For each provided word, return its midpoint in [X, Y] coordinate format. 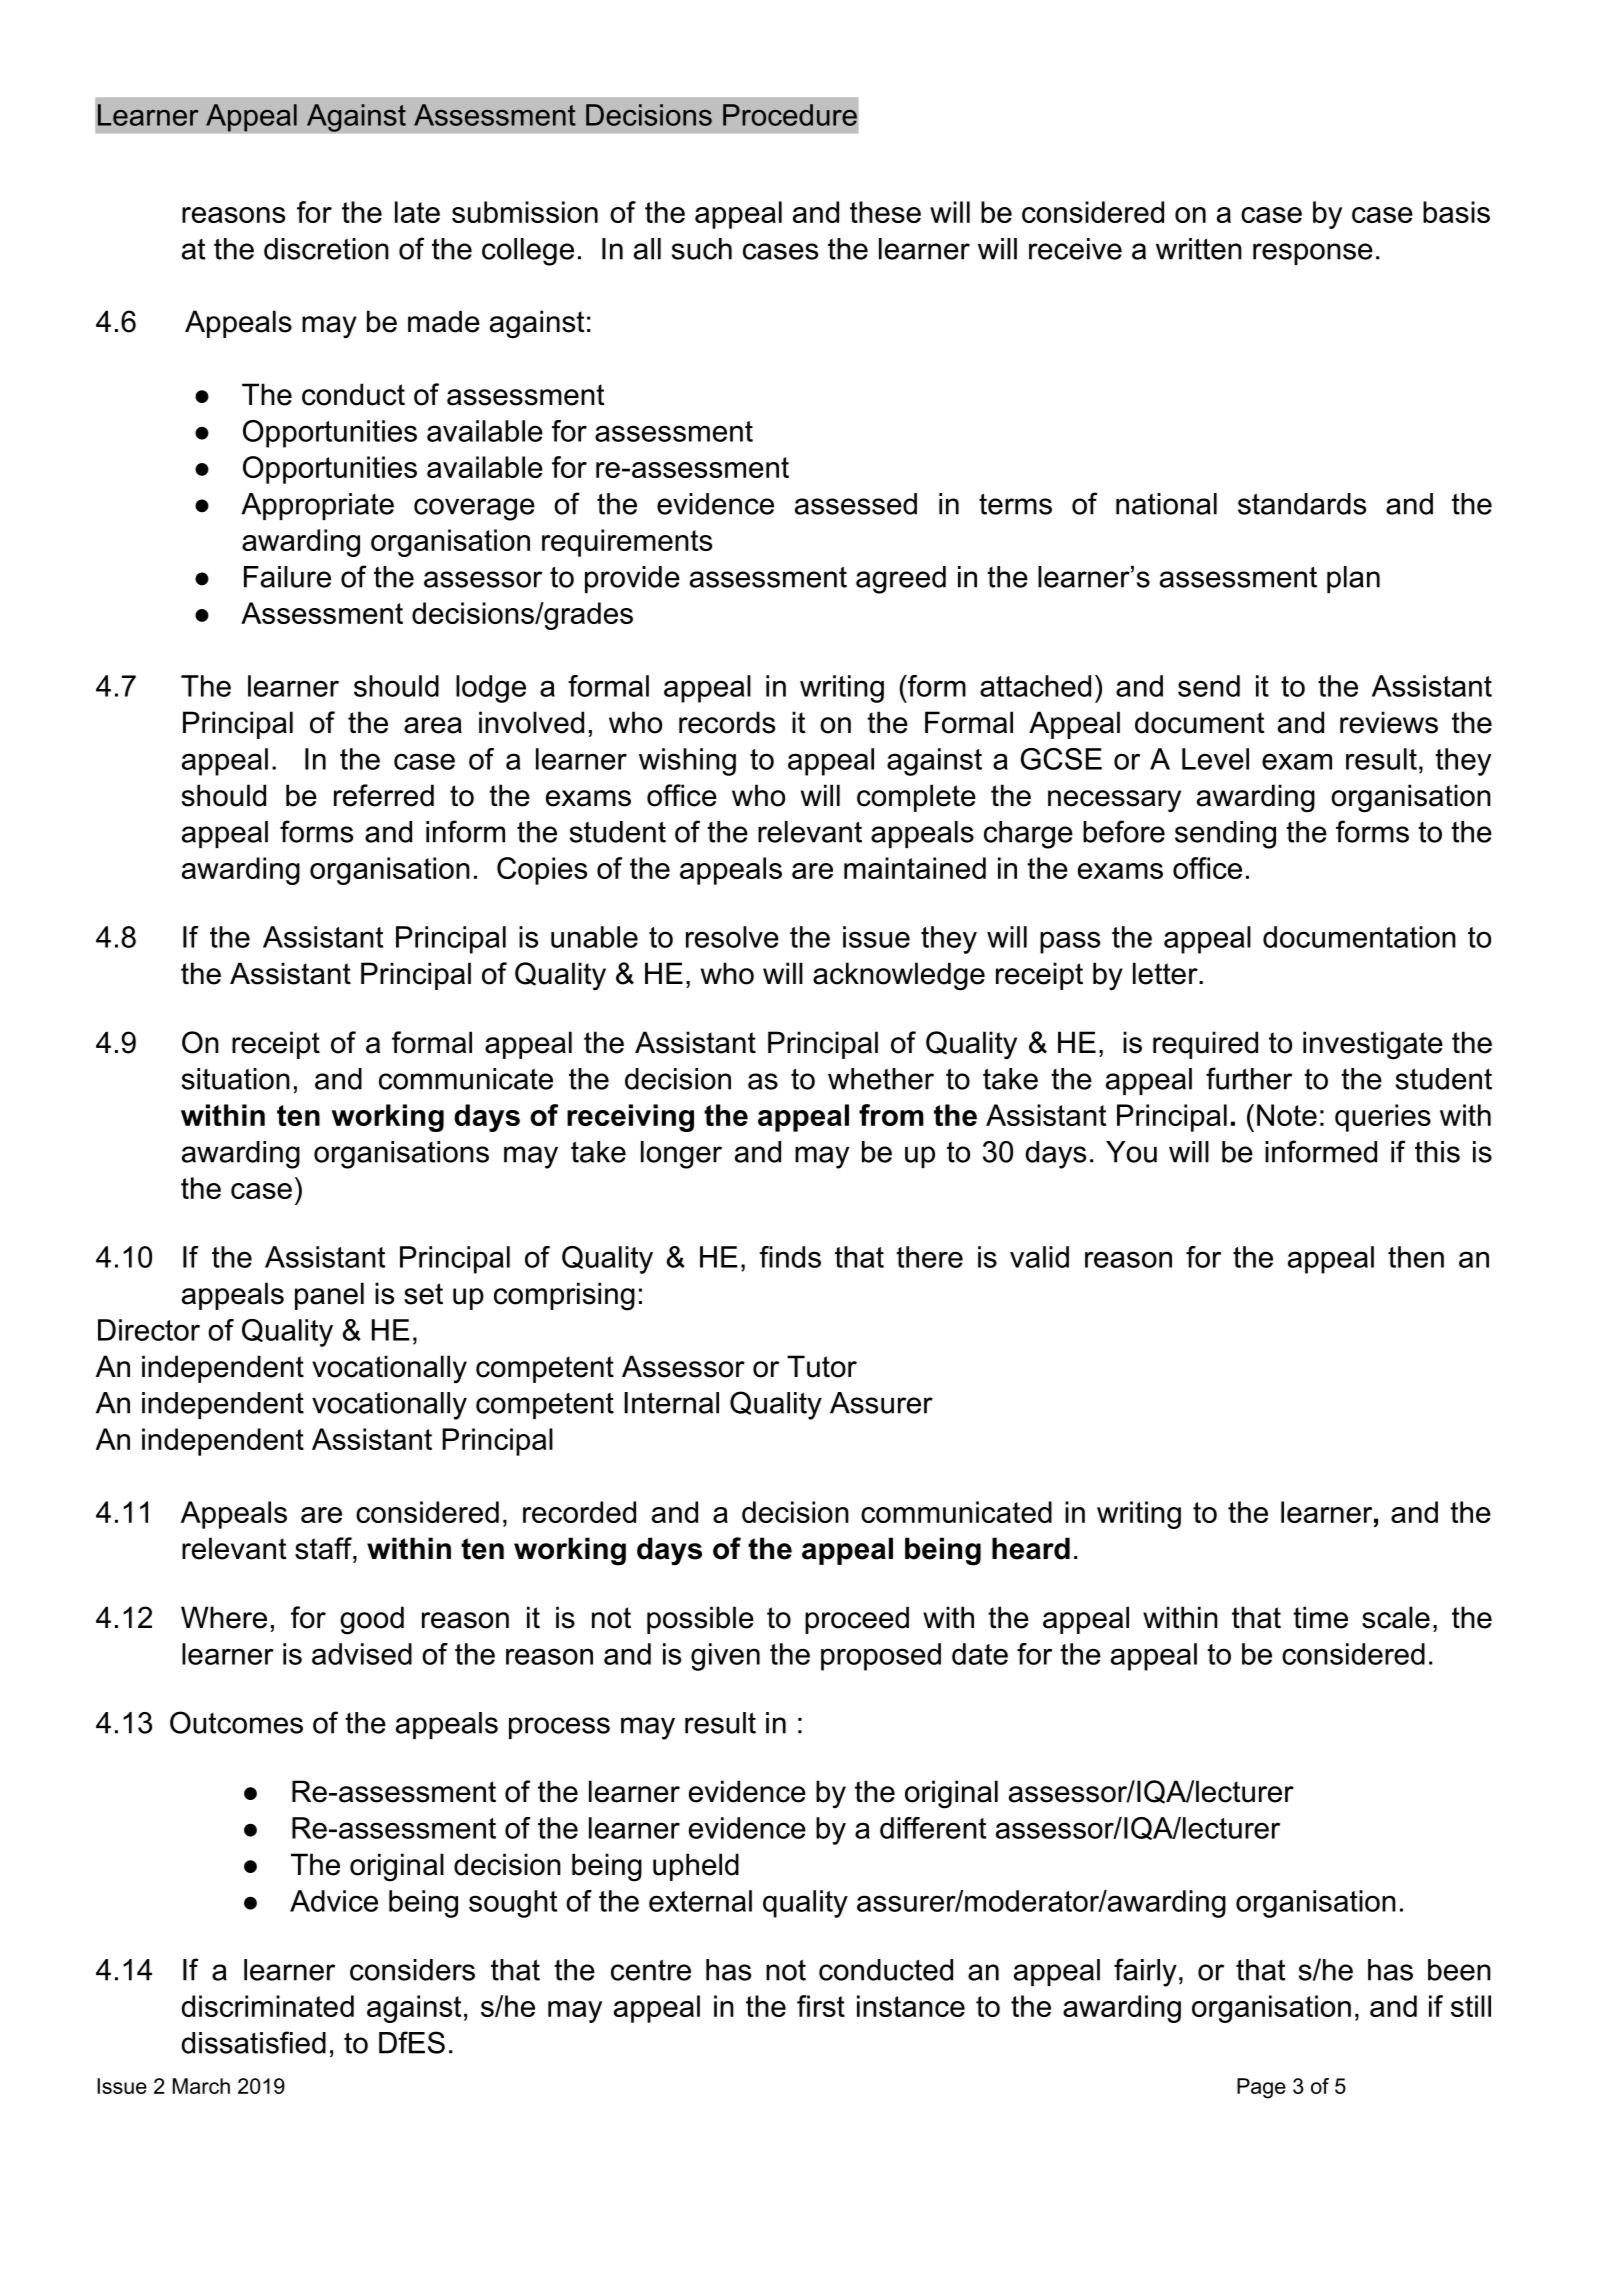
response [1313, 254]
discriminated [267, 2006]
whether [881, 1079]
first [821, 2006]
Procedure [790, 115]
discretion [326, 249]
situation [236, 1079]
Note [1287, 1115]
